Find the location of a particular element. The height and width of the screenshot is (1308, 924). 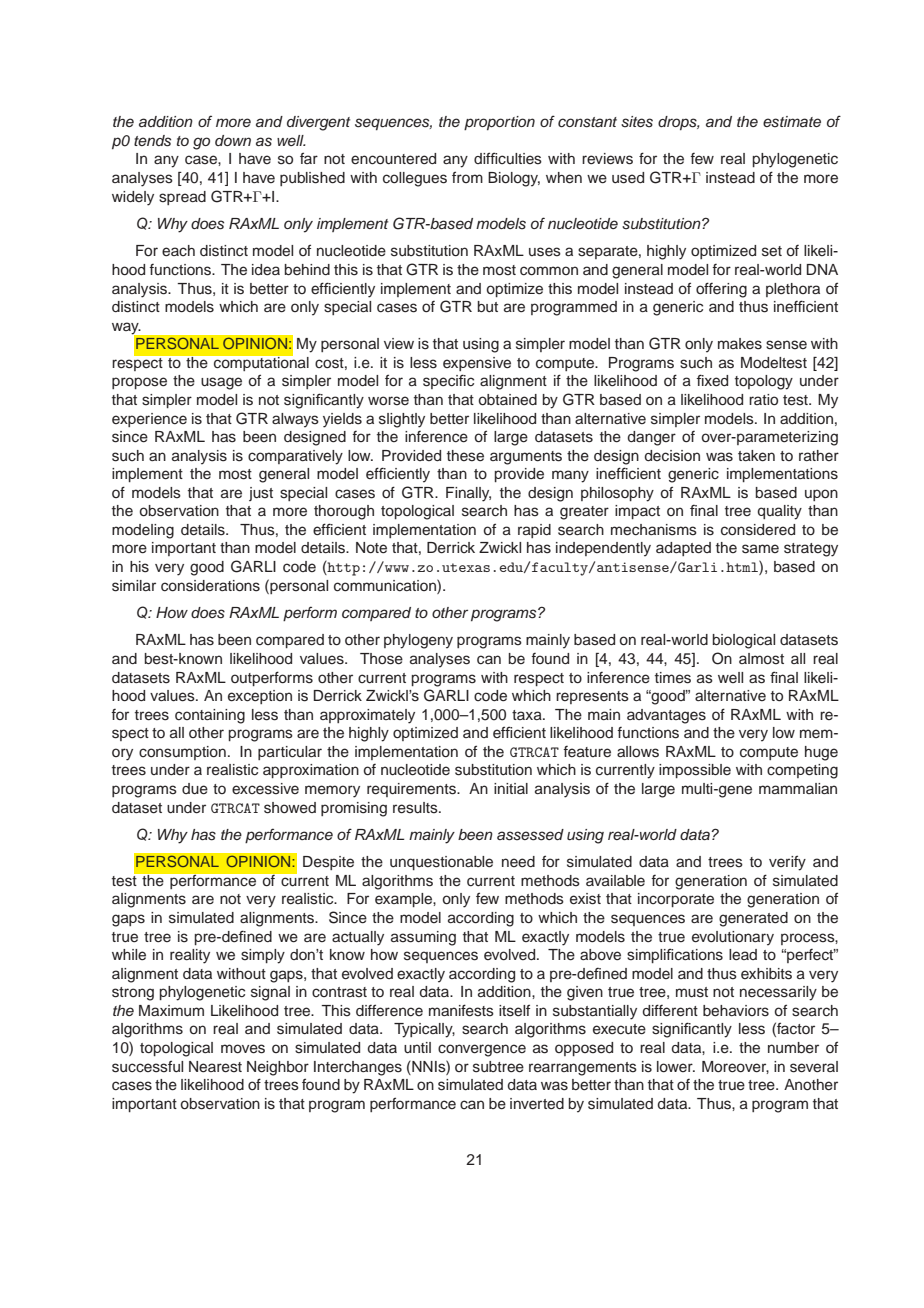

lower is located at coordinates (676, 1067).
